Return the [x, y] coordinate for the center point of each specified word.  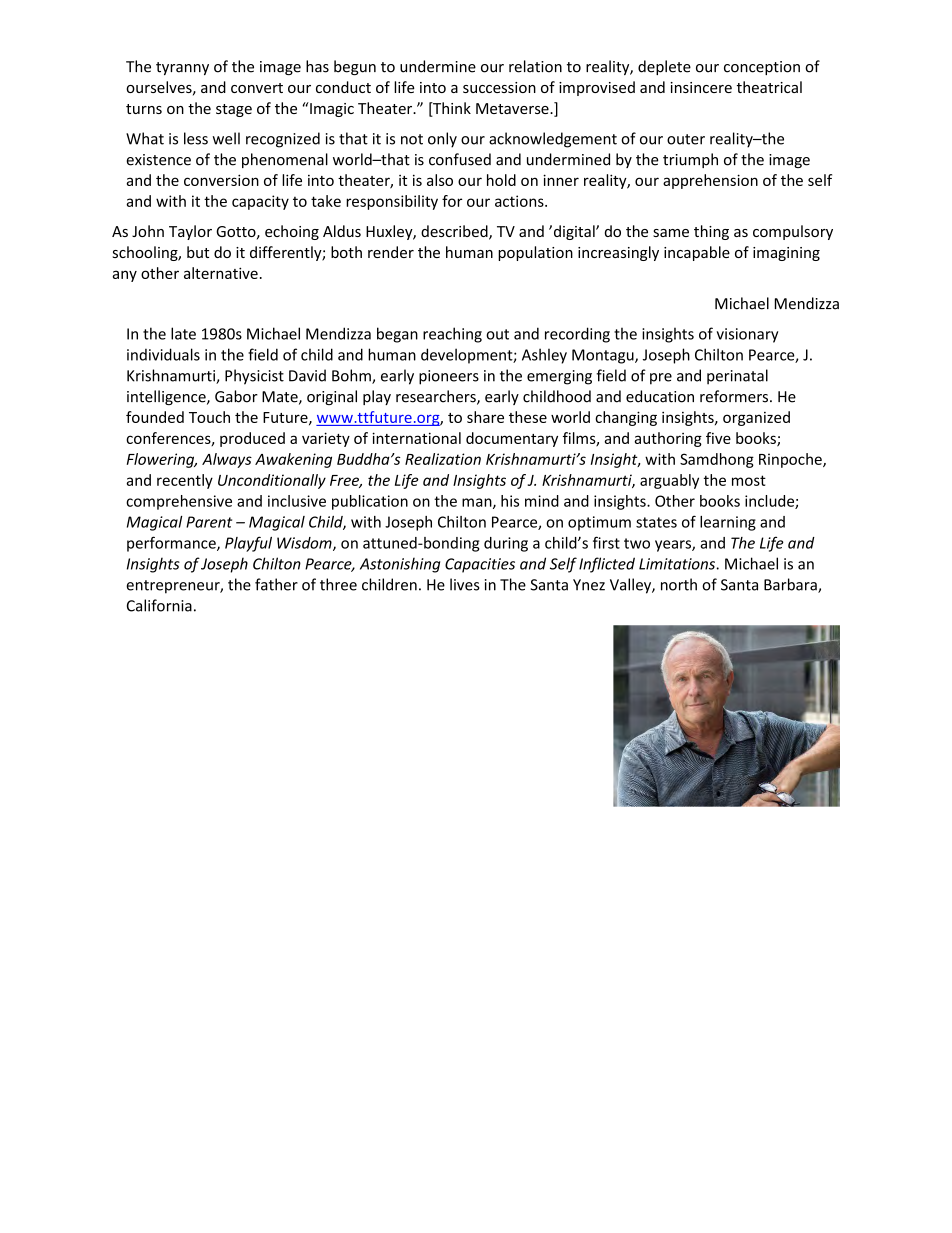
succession [499, 87]
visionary [747, 335]
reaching [452, 335]
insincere [701, 87]
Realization [443, 459]
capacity [260, 202]
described [455, 232]
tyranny [182, 68]
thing [711, 232]
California [159, 605]
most [749, 480]
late [183, 333]
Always [227, 460]
